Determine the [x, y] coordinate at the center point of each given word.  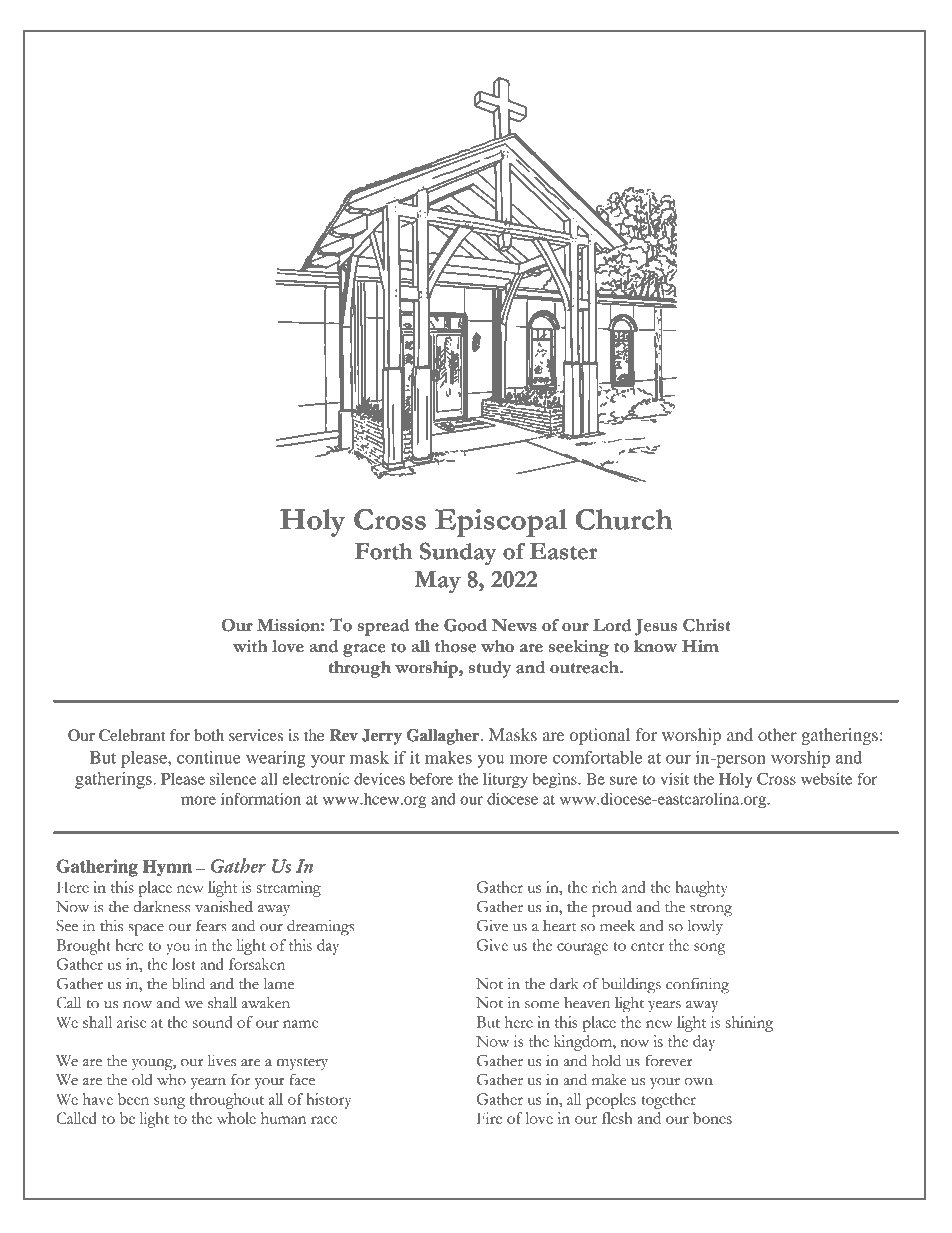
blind [188, 983]
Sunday [458, 553]
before [431, 778]
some [542, 1005]
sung [169, 1103]
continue [209, 757]
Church [624, 519]
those [455, 646]
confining [697, 985]
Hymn [167, 868]
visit [674, 779]
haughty [701, 889]
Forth [384, 551]
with [250, 646]
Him [700, 646]
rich [604, 887]
